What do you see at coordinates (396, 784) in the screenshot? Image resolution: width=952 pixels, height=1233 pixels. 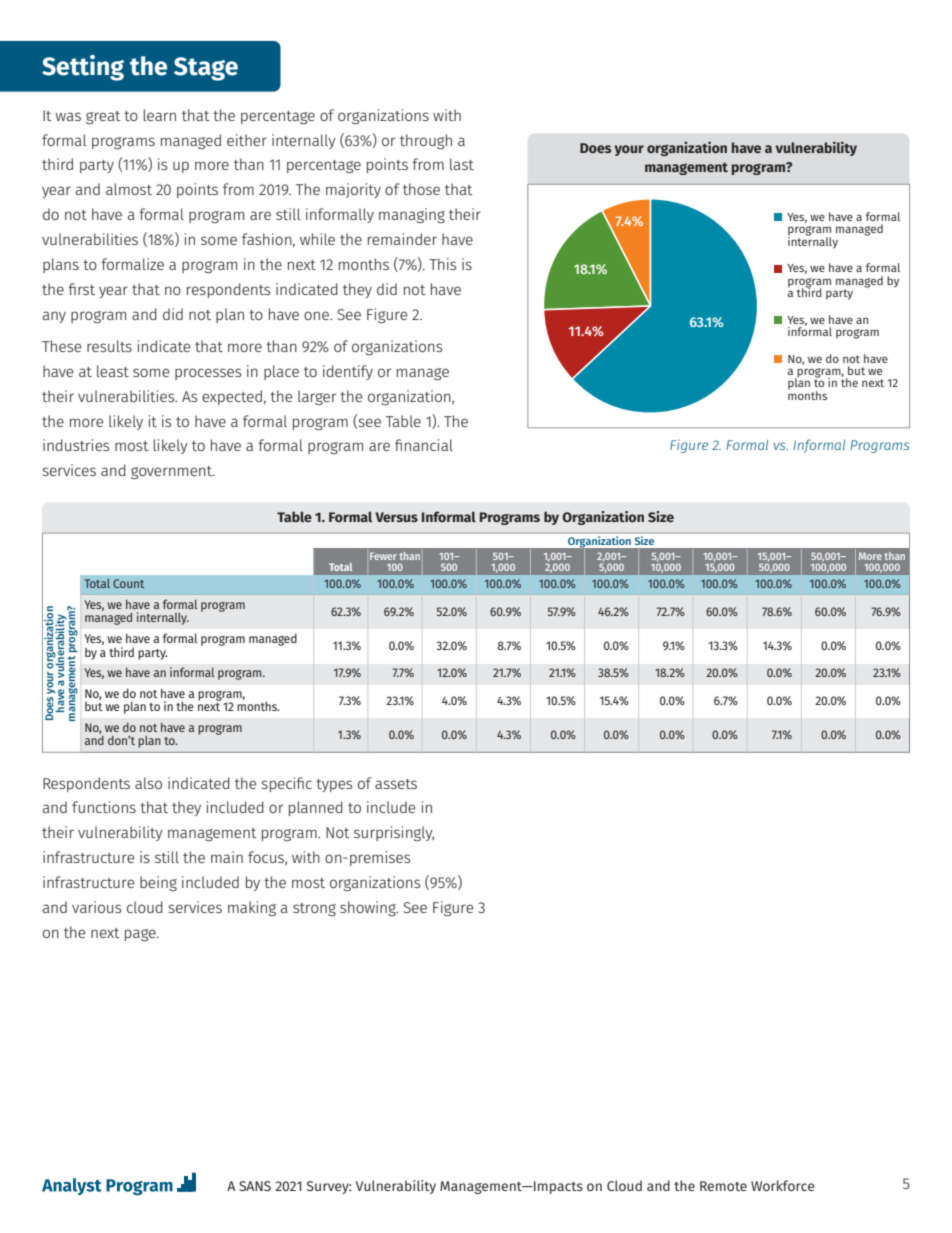 I see `assets` at bounding box center [396, 784].
